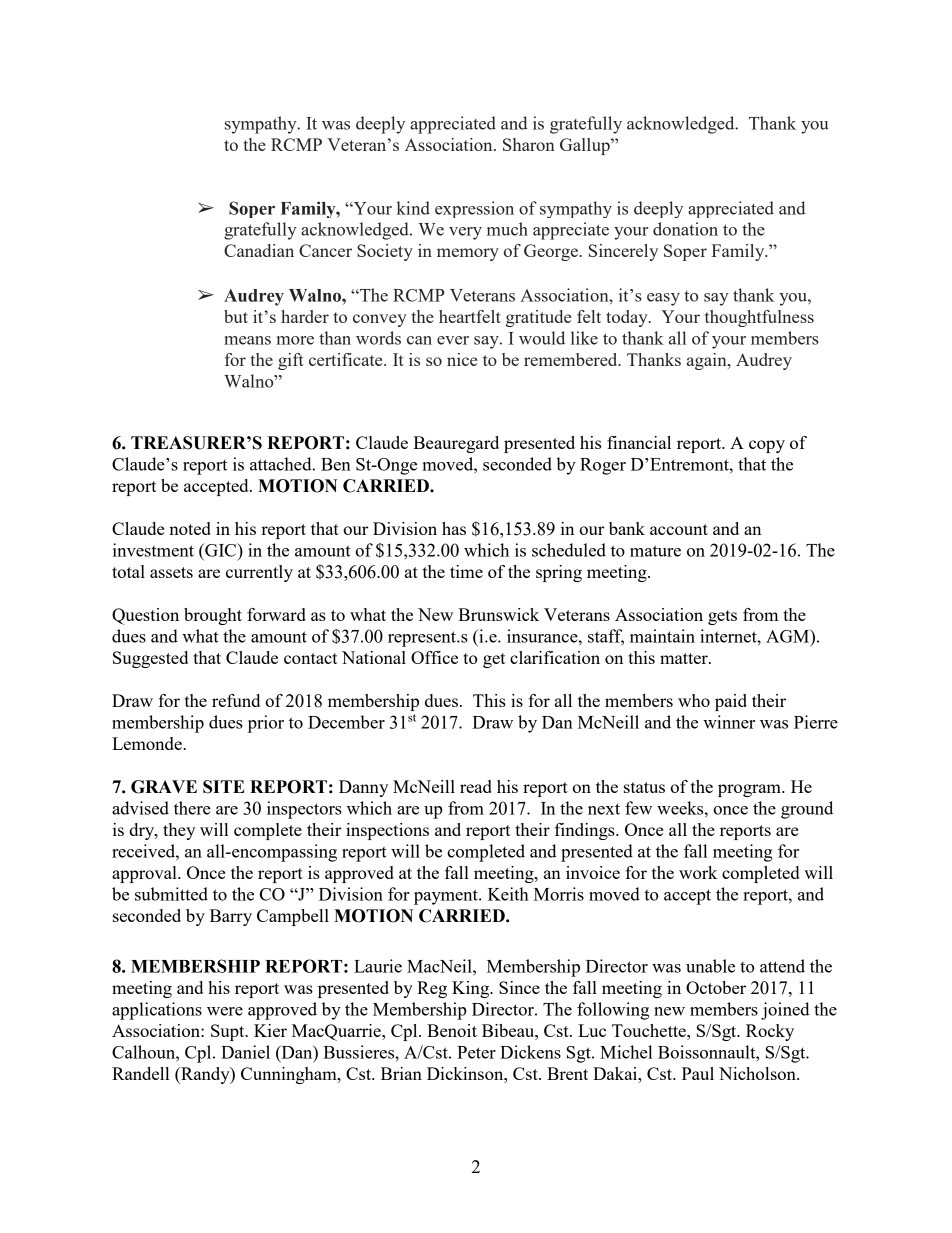  I want to click on has, so click(454, 528).
